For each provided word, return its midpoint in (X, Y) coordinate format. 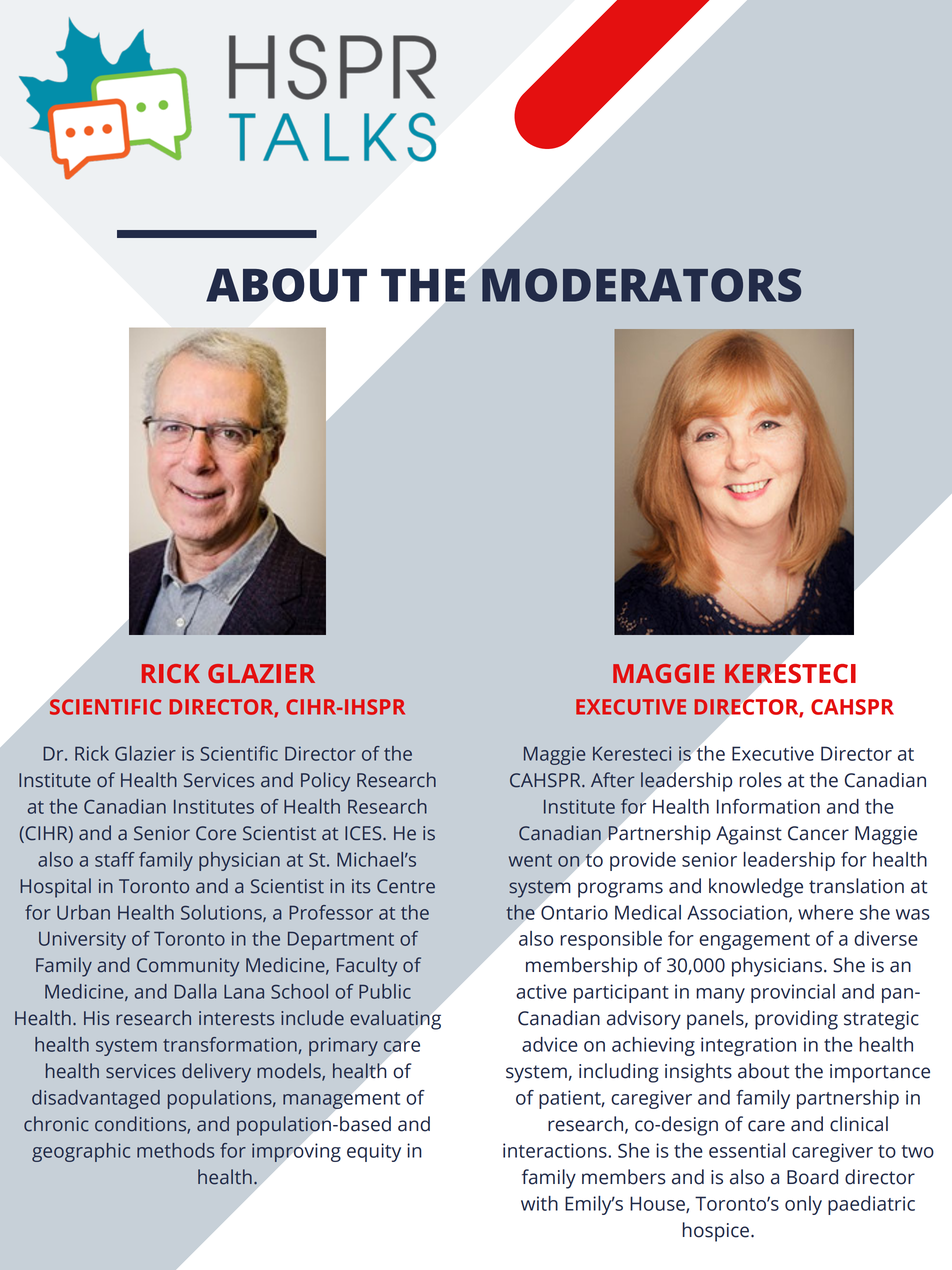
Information (768, 806)
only (803, 1205)
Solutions (222, 913)
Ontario (573, 911)
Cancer (818, 833)
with (539, 1203)
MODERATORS (641, 285)
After (612, 780)
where (825, 912)
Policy (325, 782)
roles (760, 780)
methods (175, 1150)
